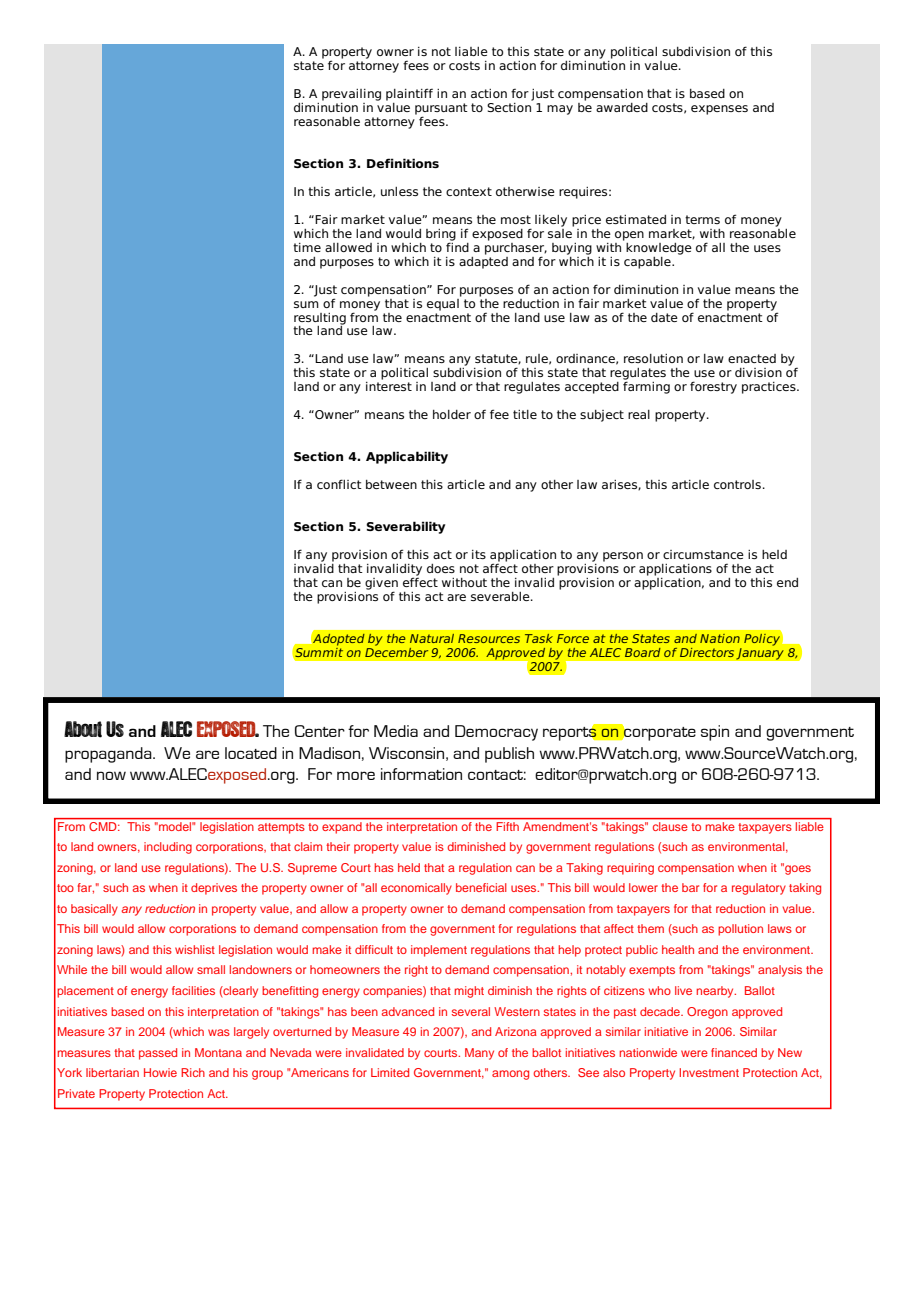 This screenshot has width=924, height=1308. Describe the element at coordinates (525, 414) in the screenshot. I see `title` at that location.
